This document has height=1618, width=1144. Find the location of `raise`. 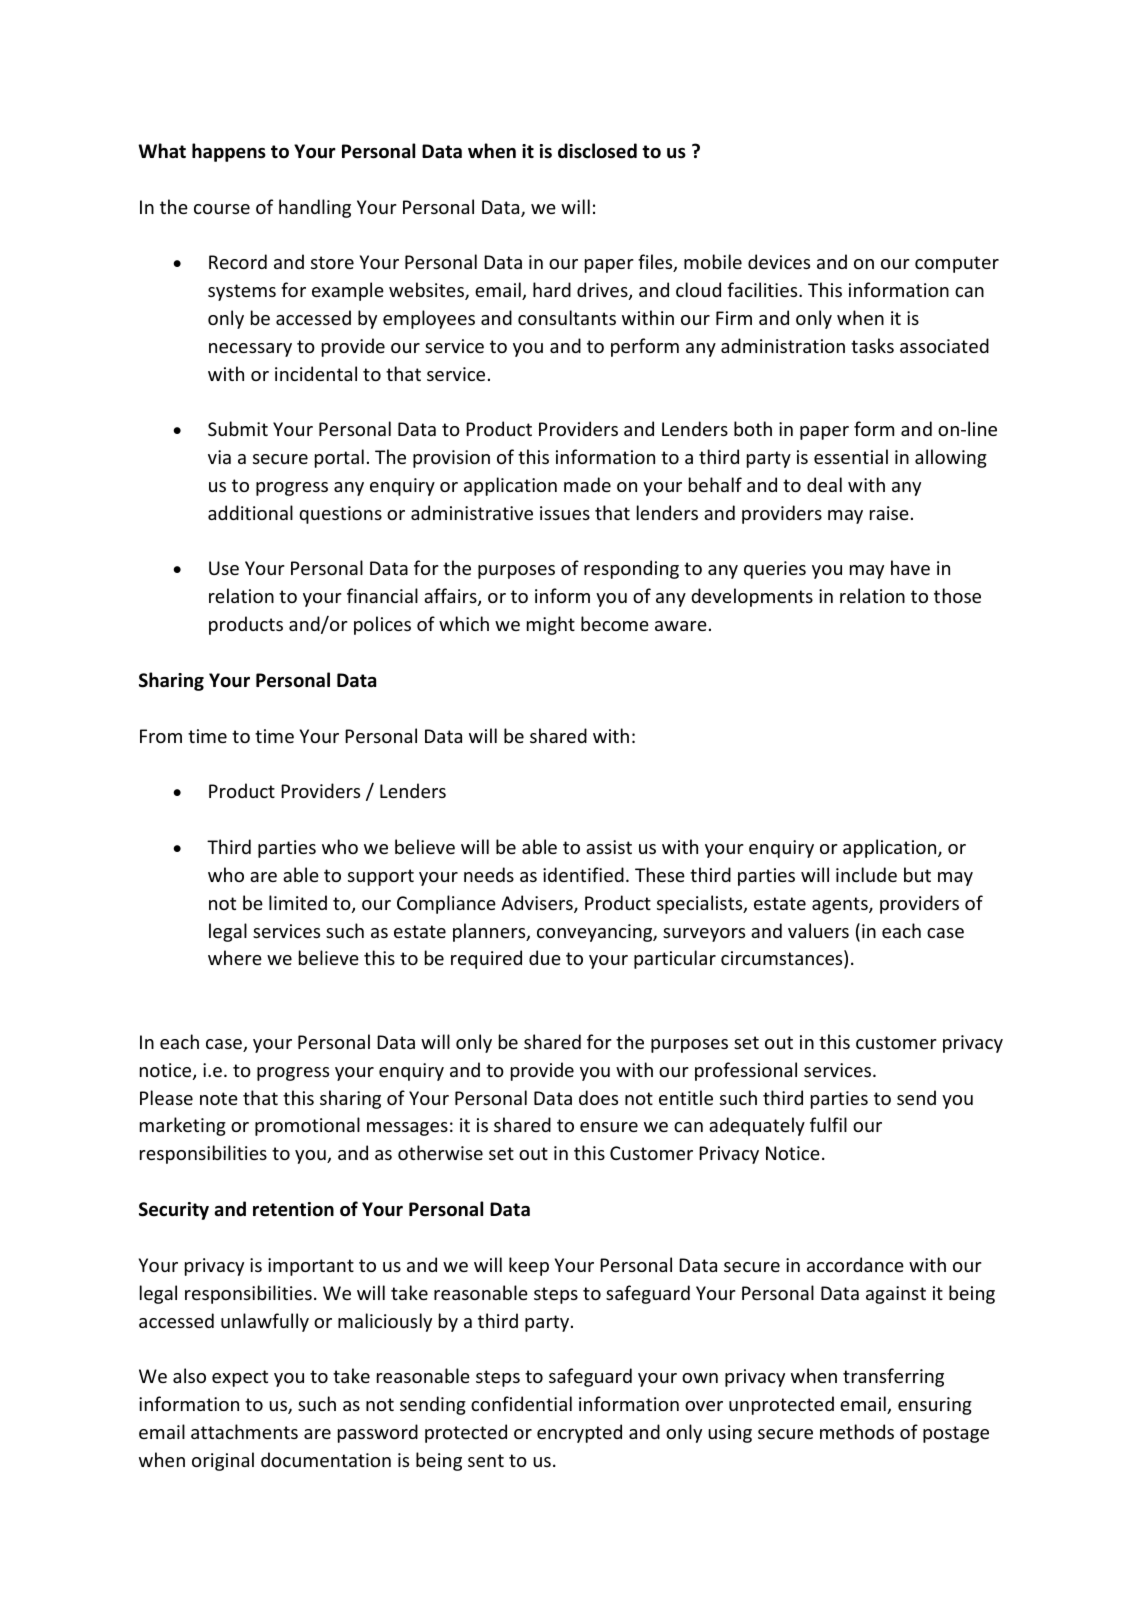

raise is located at coordinates (889, 513).
